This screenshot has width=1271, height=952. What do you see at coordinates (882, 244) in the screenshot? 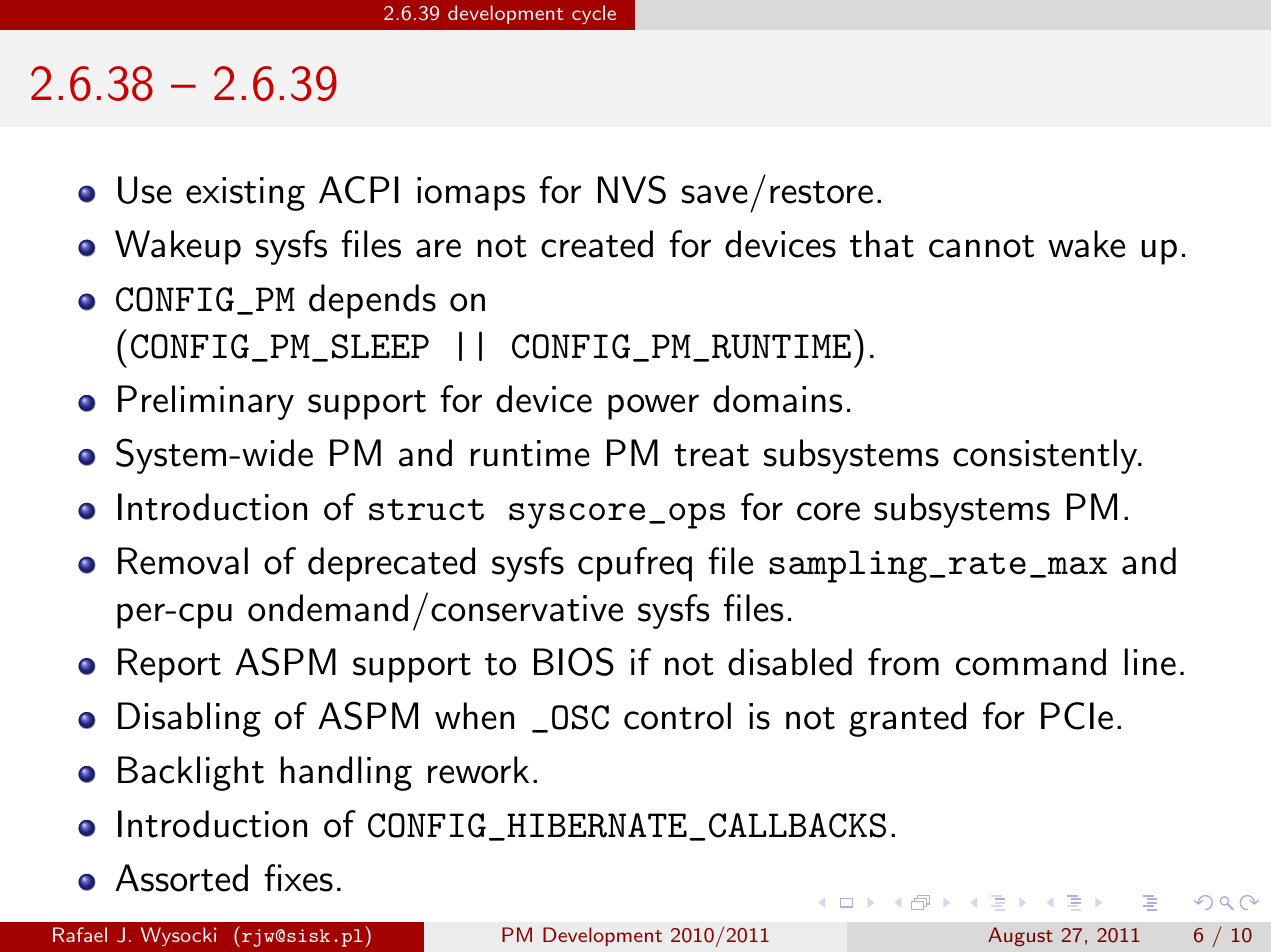
I see `that` at bounding box center [882, 244].
